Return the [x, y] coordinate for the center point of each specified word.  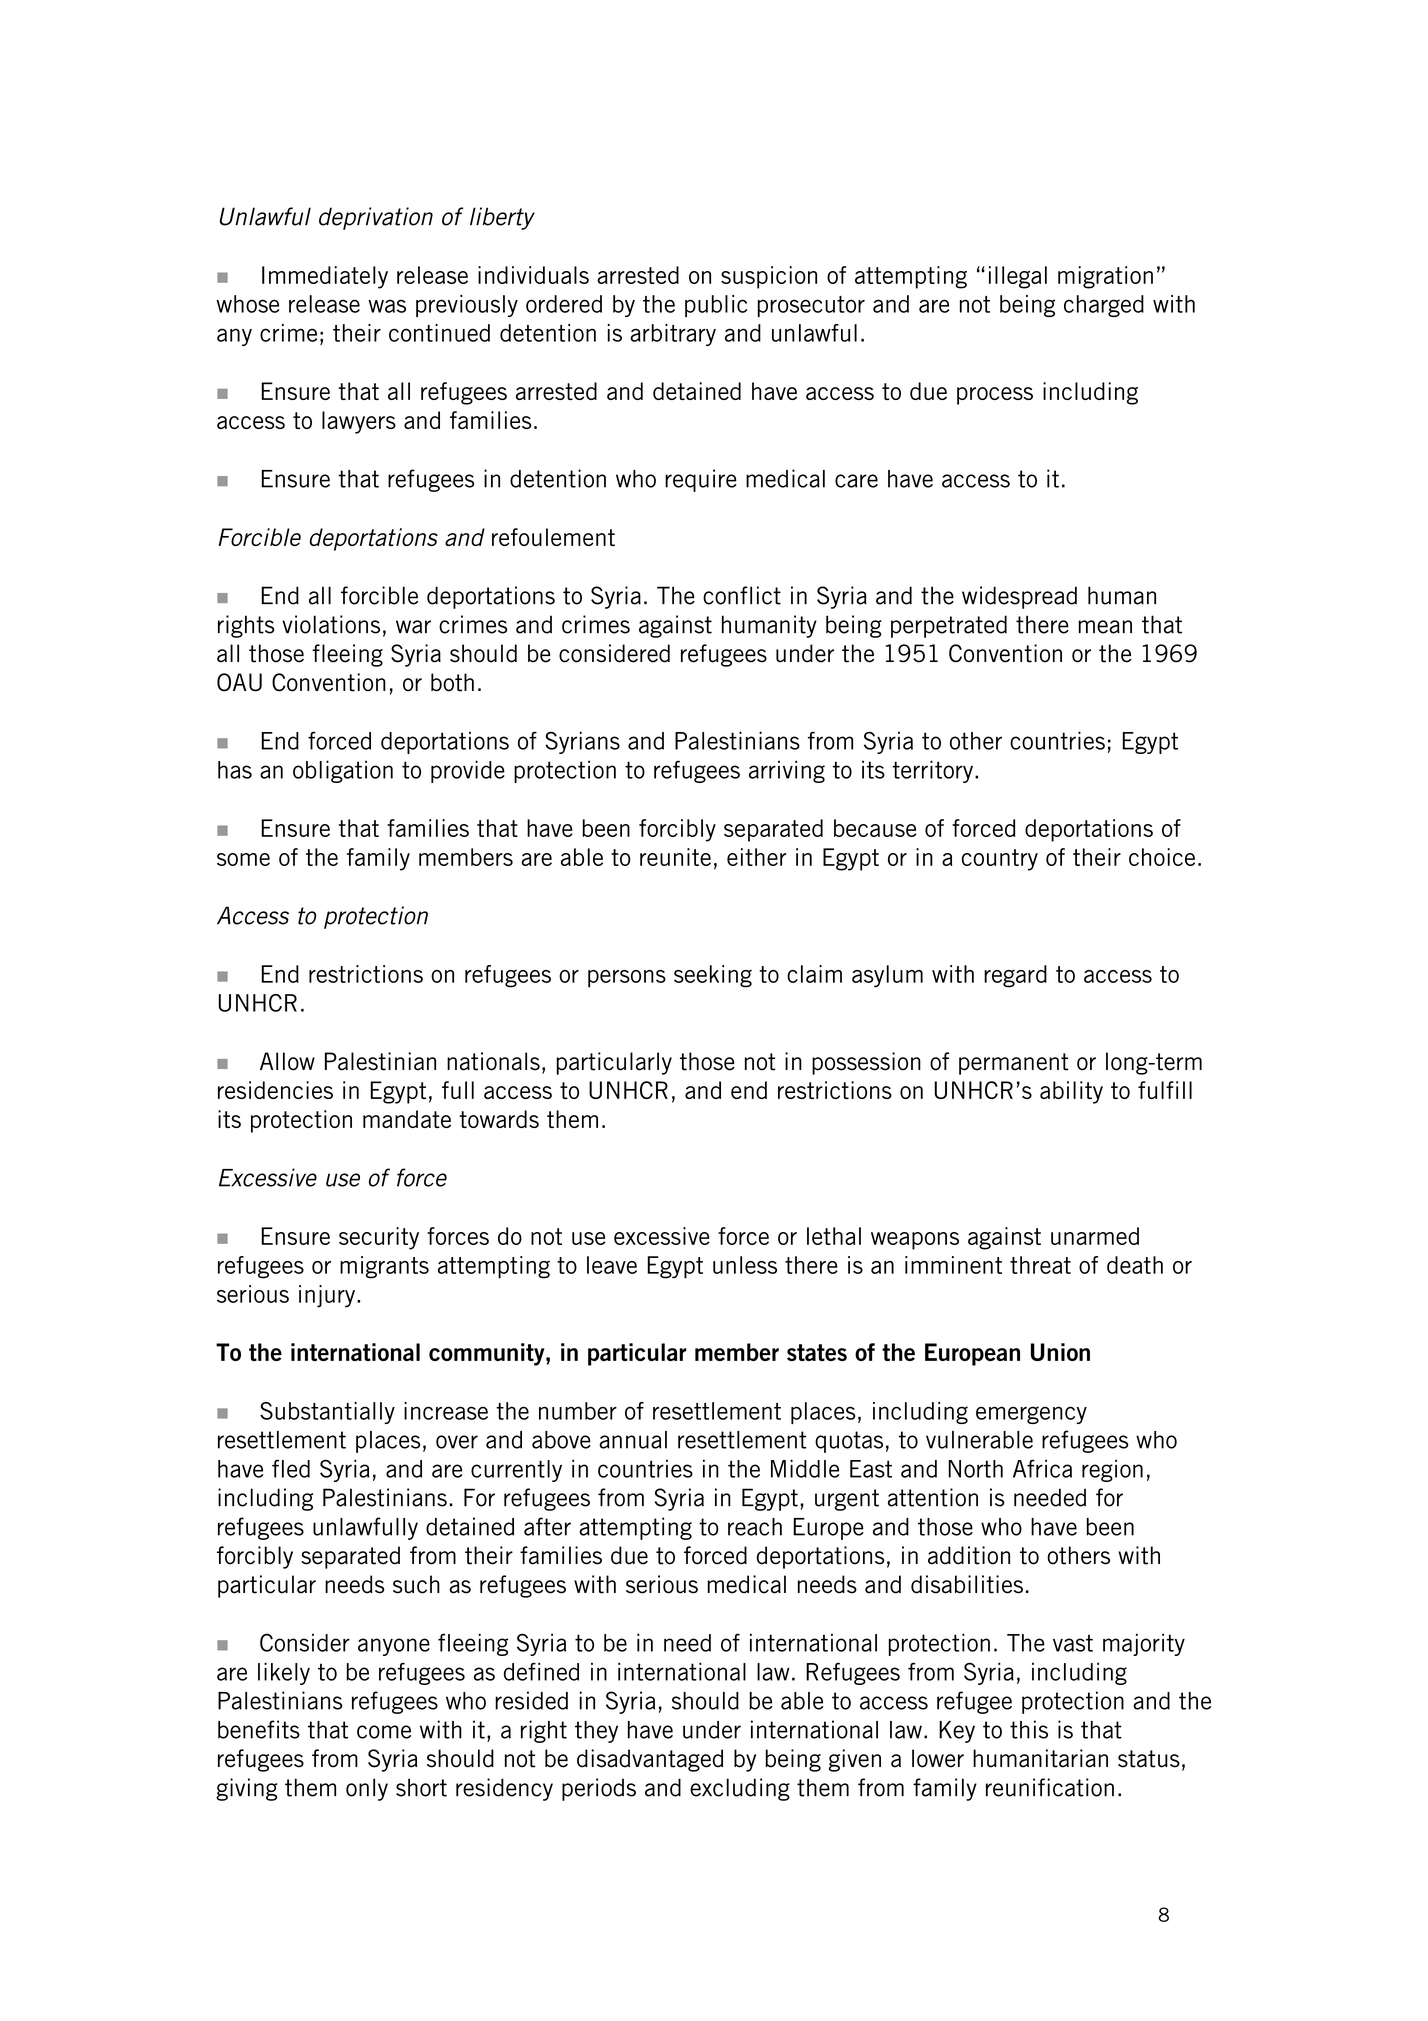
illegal [1018, 277]
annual [633, 1440]
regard [1015, 976]
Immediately [325, 277]
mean [1105, 627]
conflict [742, 595]
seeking [713, 976]
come [384, 1732]
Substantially [327, 1413]
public [716, 306]
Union [1060, 1352]
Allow [287, 1061]
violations [331, 624]
